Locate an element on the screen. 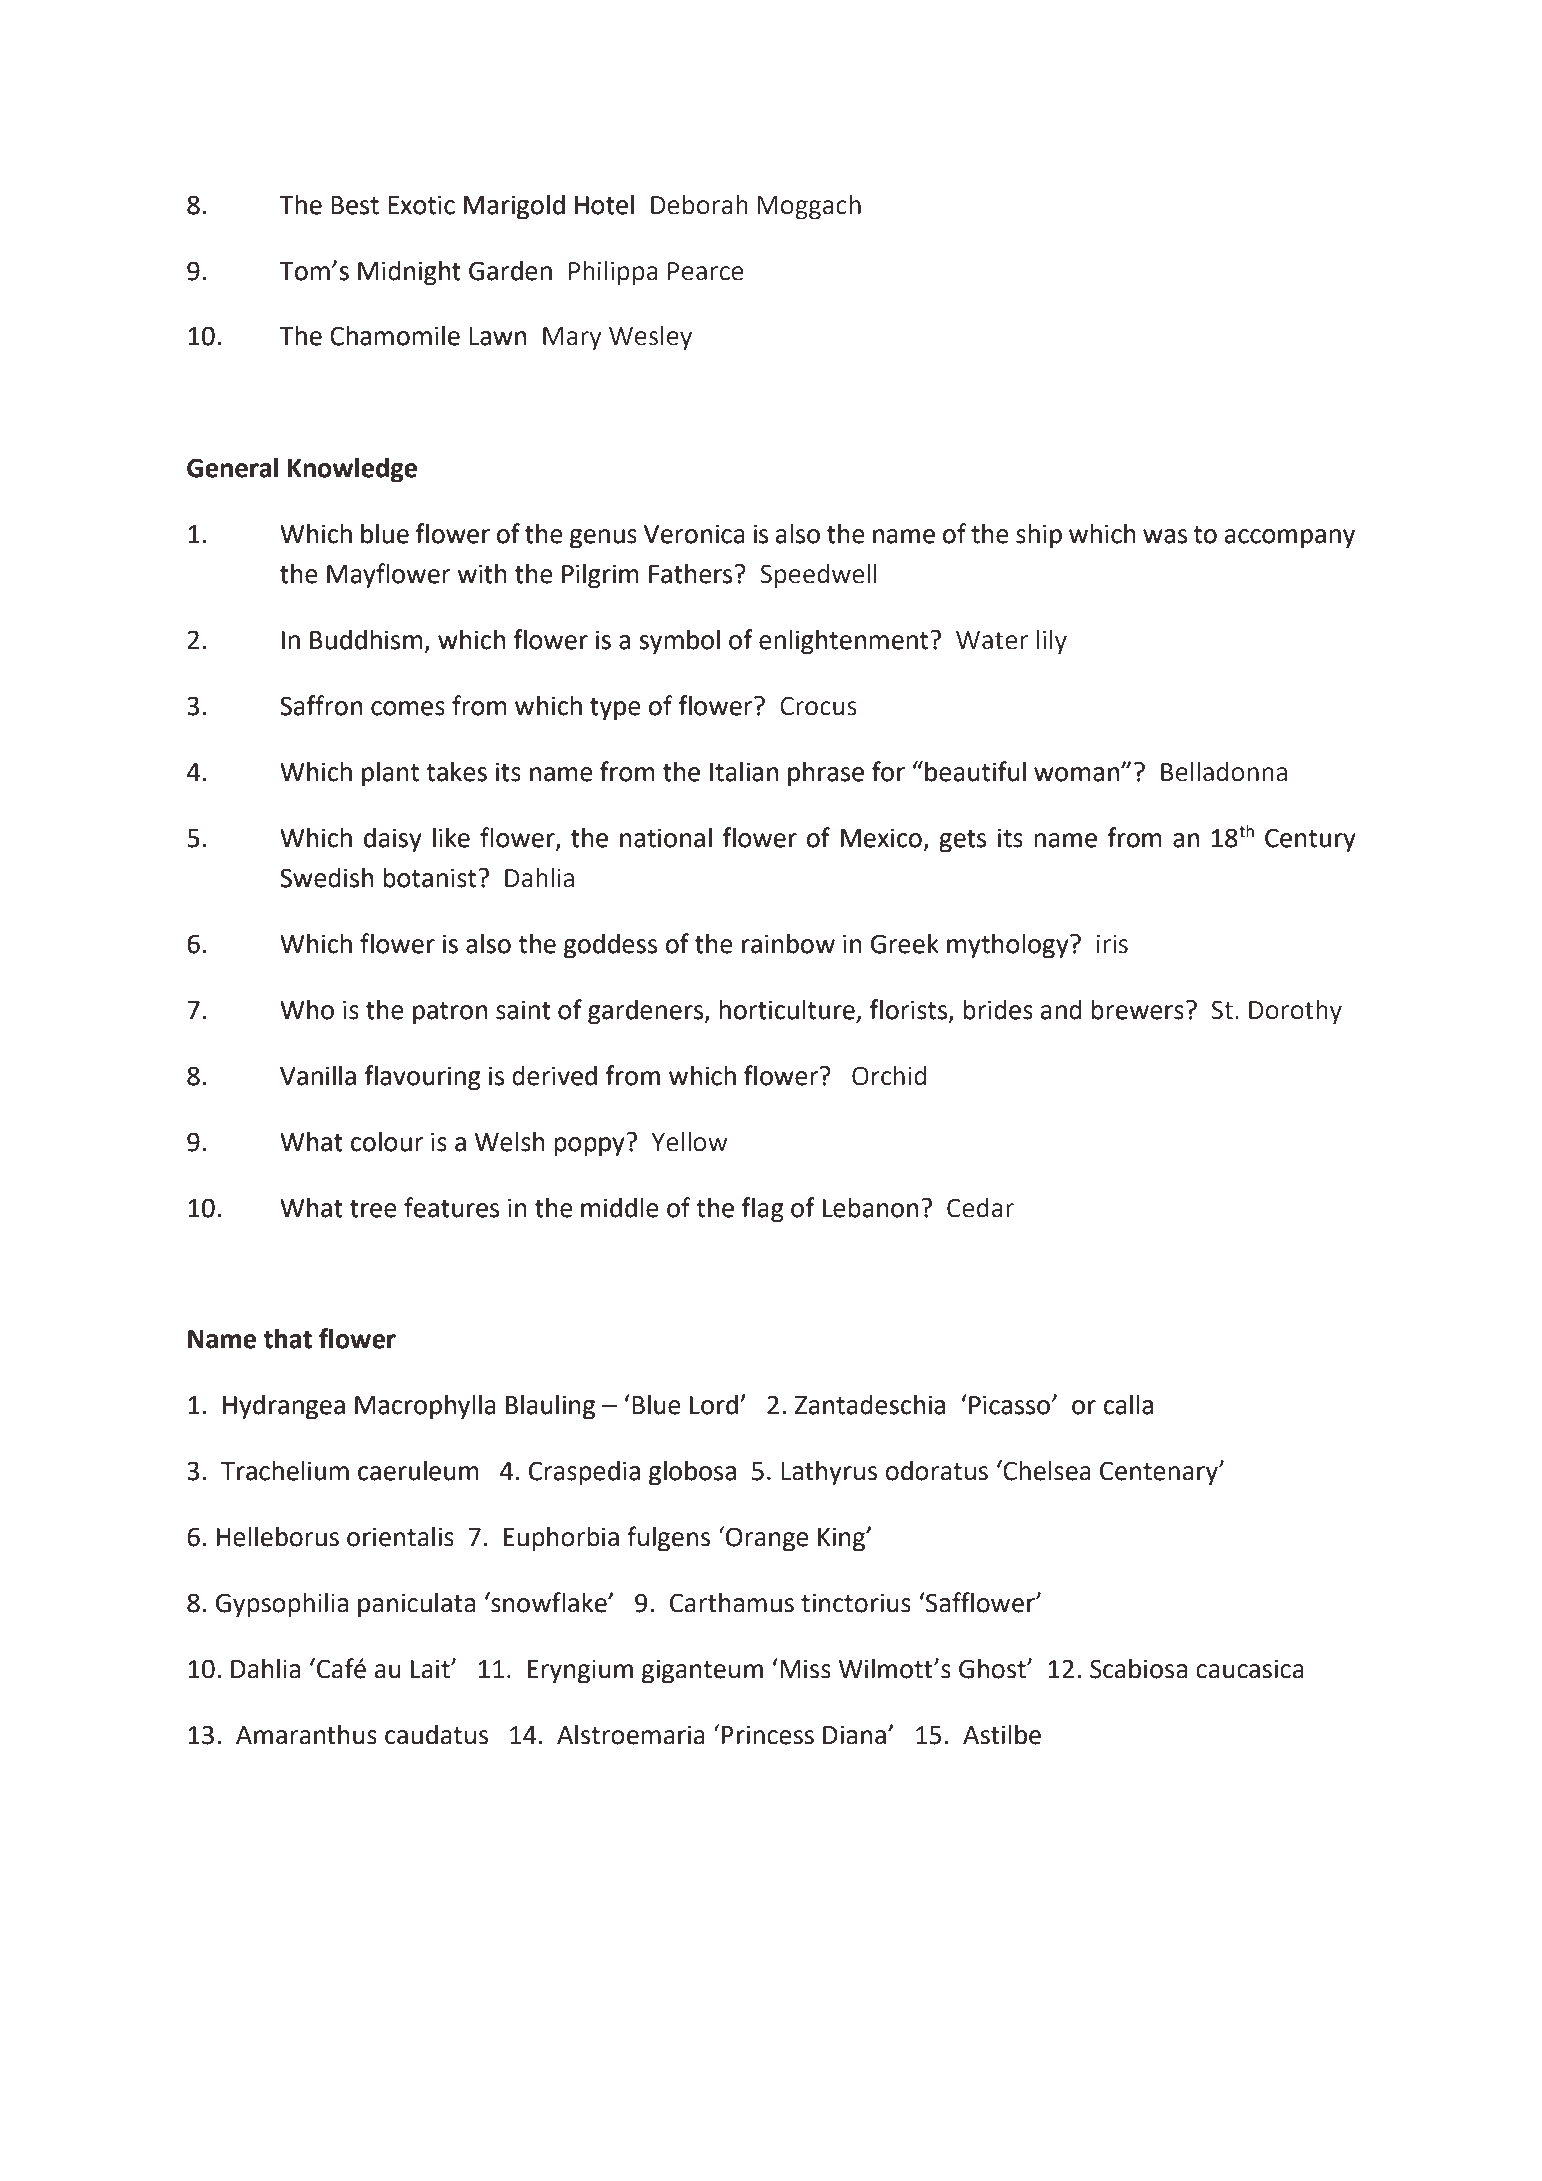 The image size is (1542, 2181). colour is located at coordinates (387, 1141).
